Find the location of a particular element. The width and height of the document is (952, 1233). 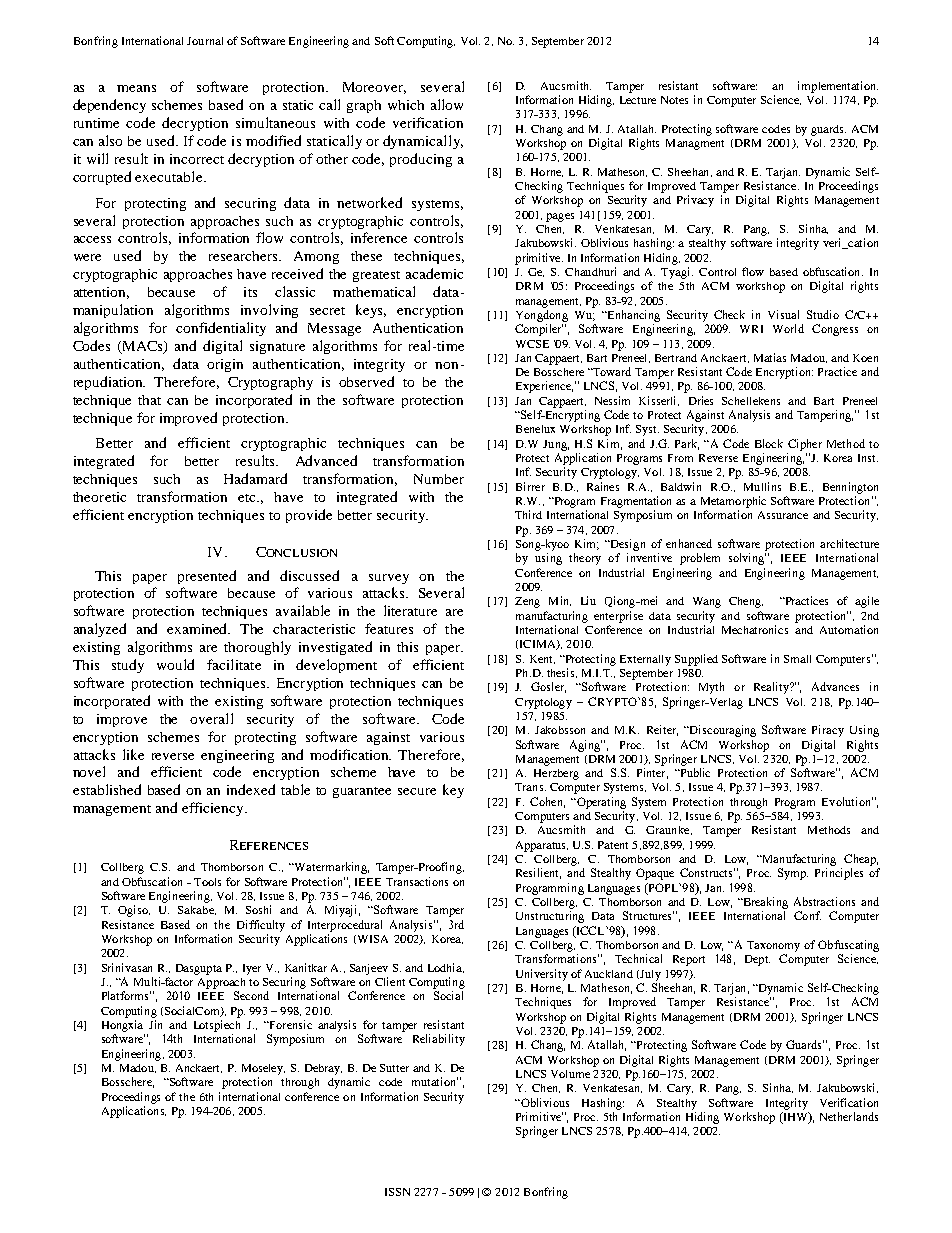

means is located at coordinates (136, 88).
